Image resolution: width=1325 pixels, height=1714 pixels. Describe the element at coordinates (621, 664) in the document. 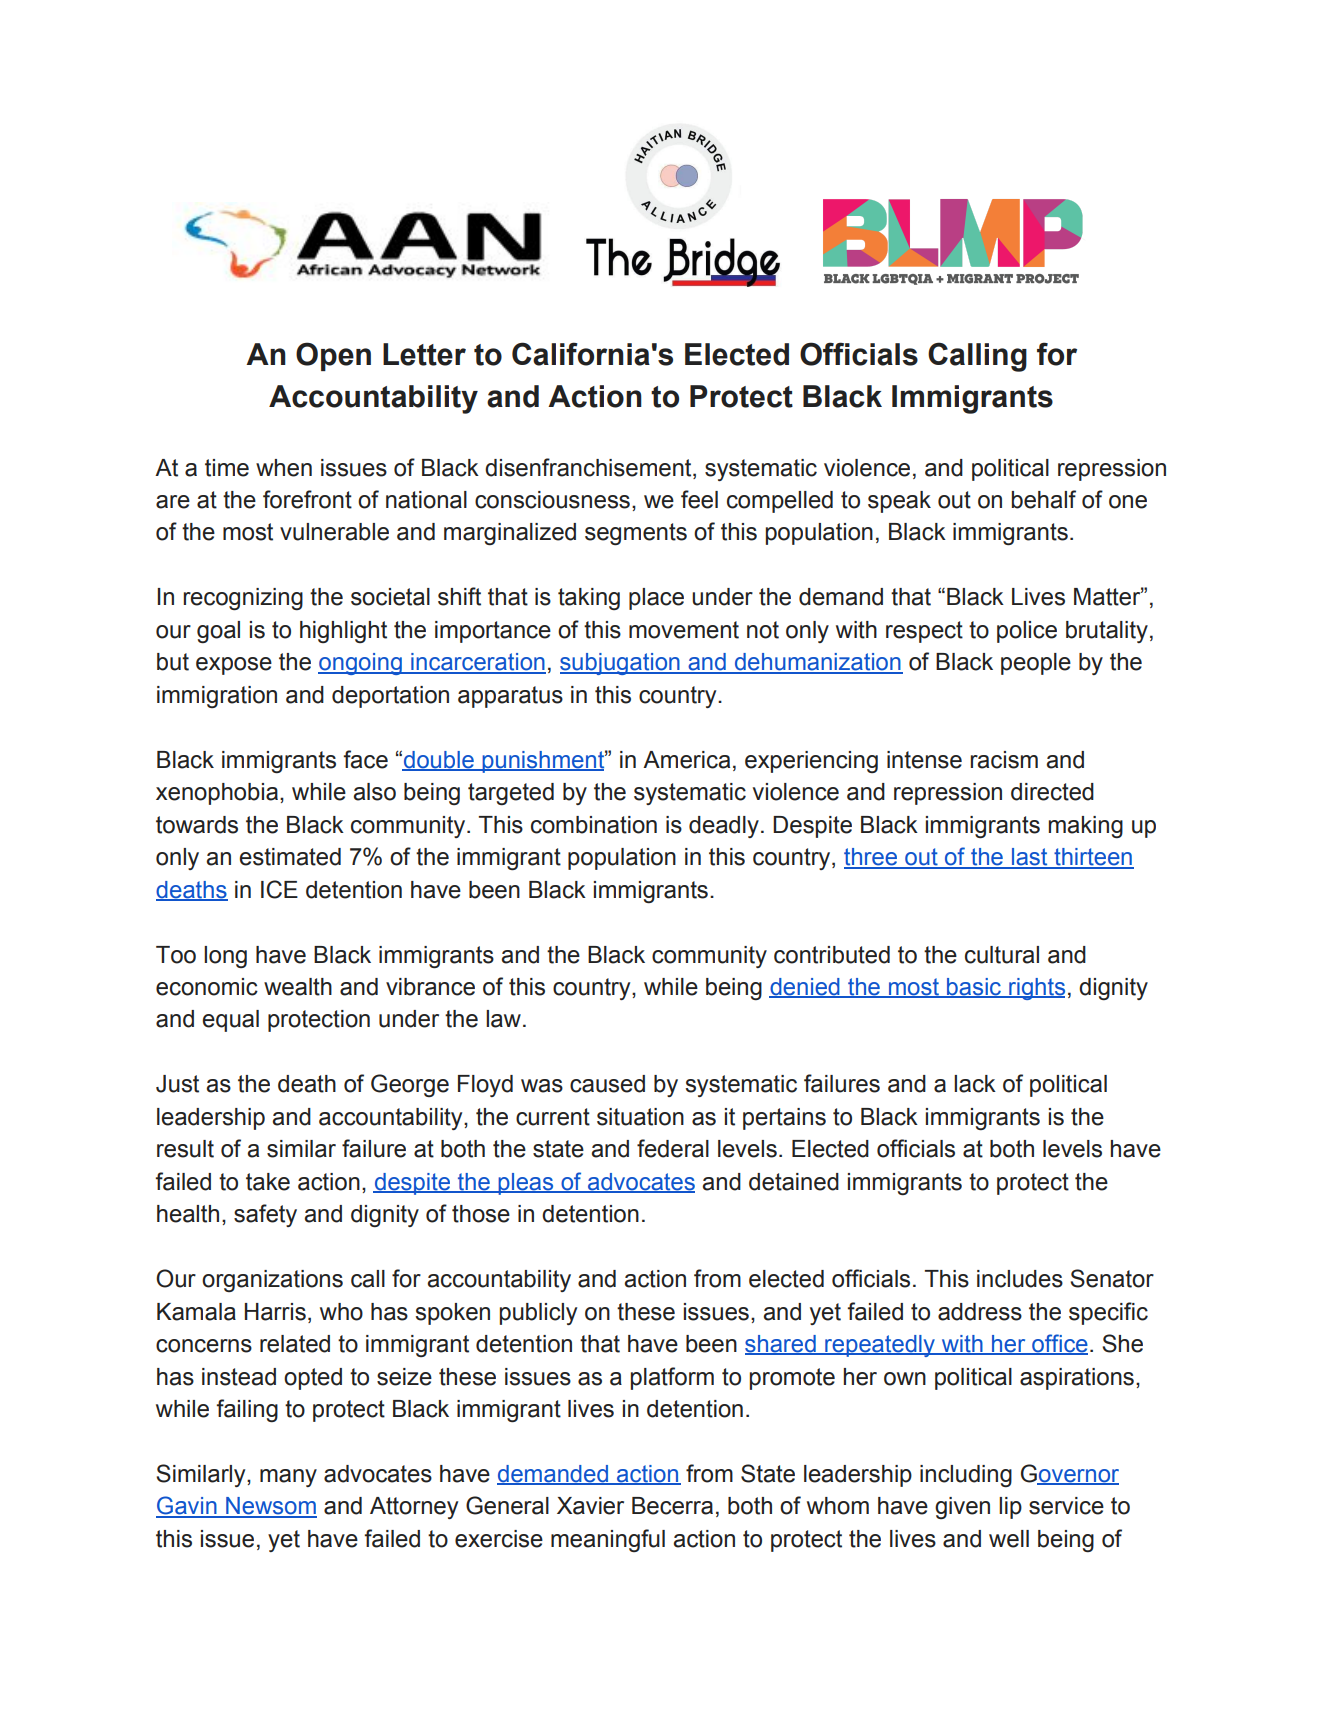

I see `subjugation` at that location.
